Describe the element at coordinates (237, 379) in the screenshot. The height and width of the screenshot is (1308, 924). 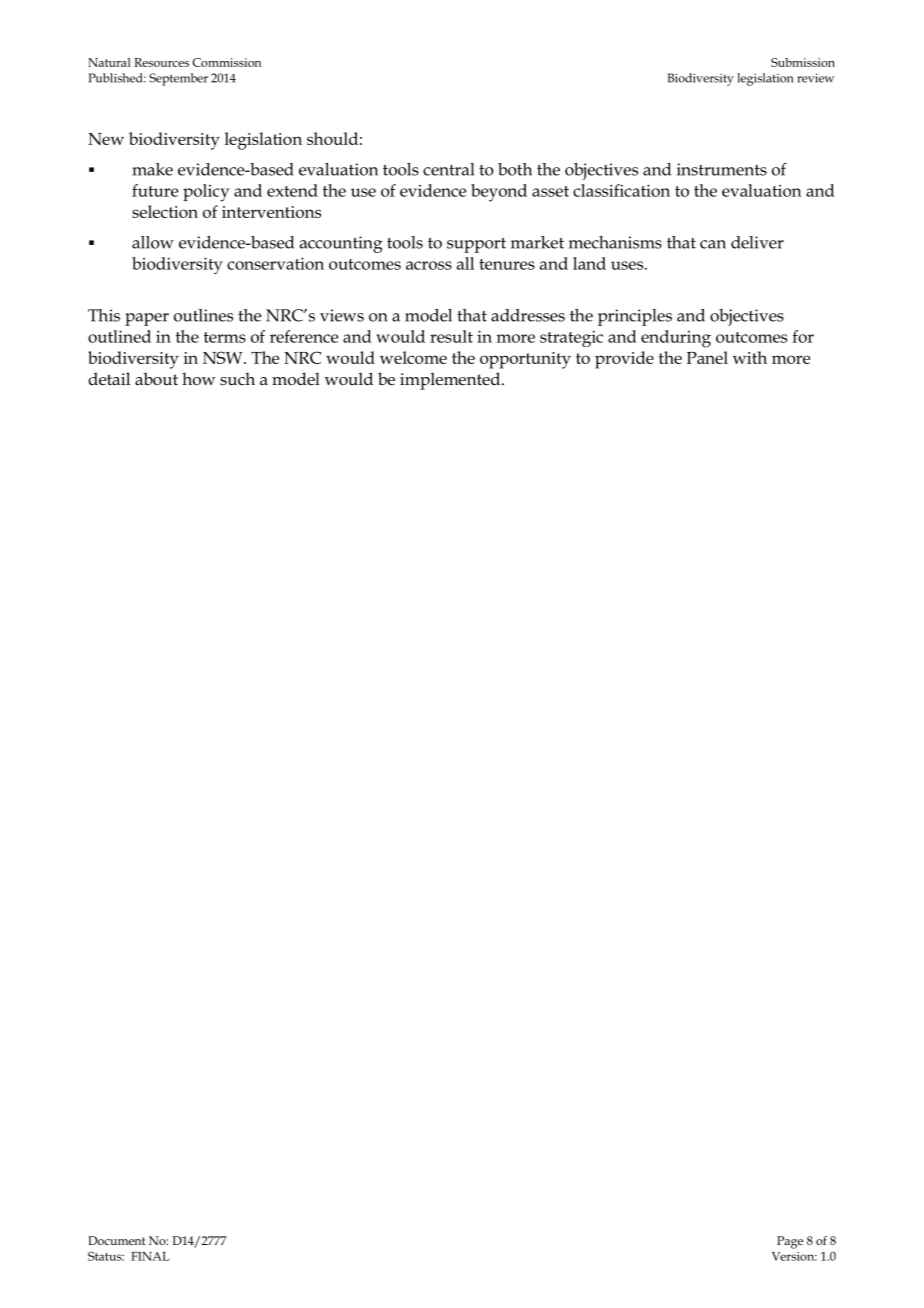
I see `such` at that location.
